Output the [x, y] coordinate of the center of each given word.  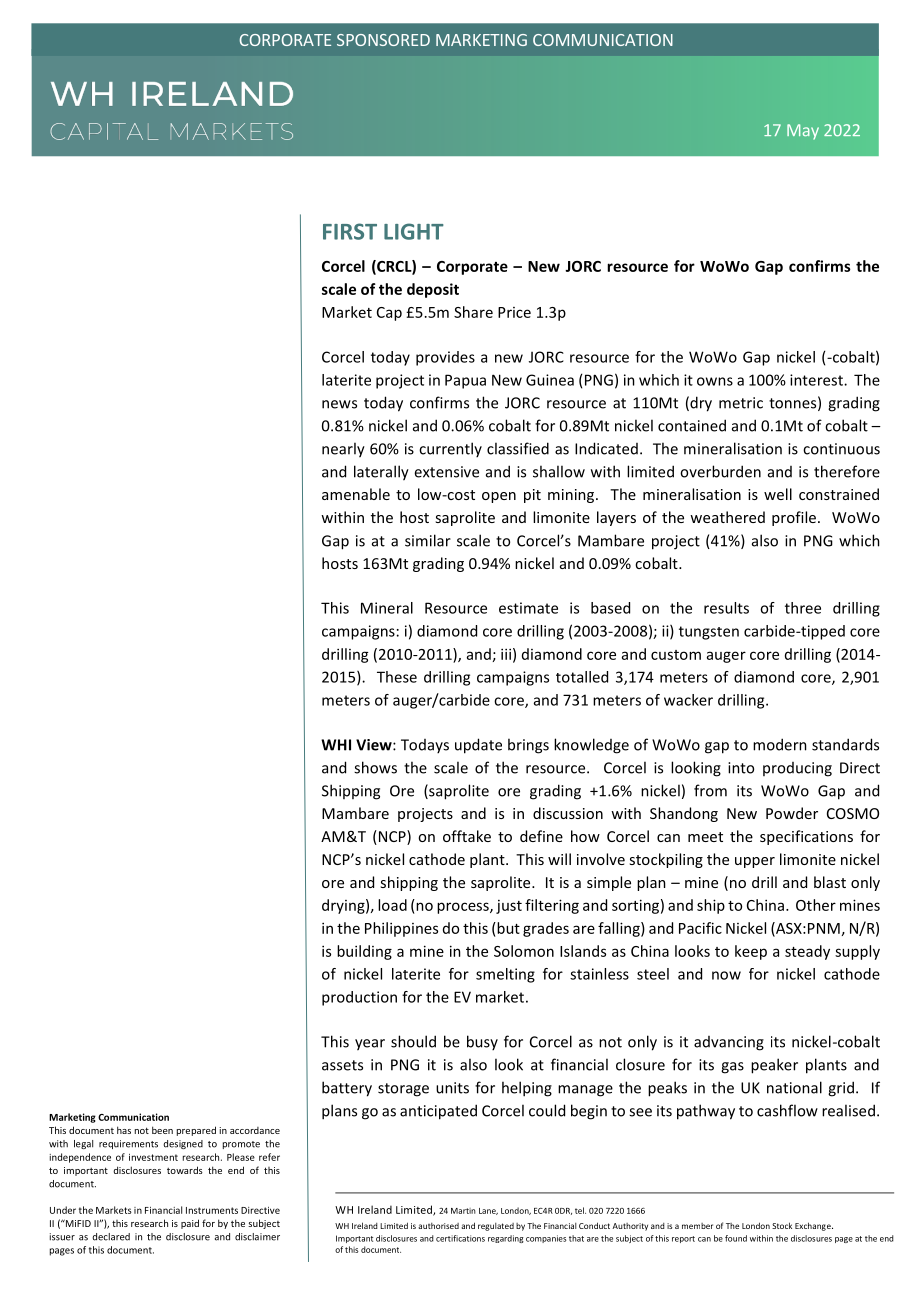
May [803, 132]
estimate [528, 608]
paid [190, 1224]
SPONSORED [383, 40]
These [397, 677]
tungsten [709, 633]
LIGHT [414, 231]
